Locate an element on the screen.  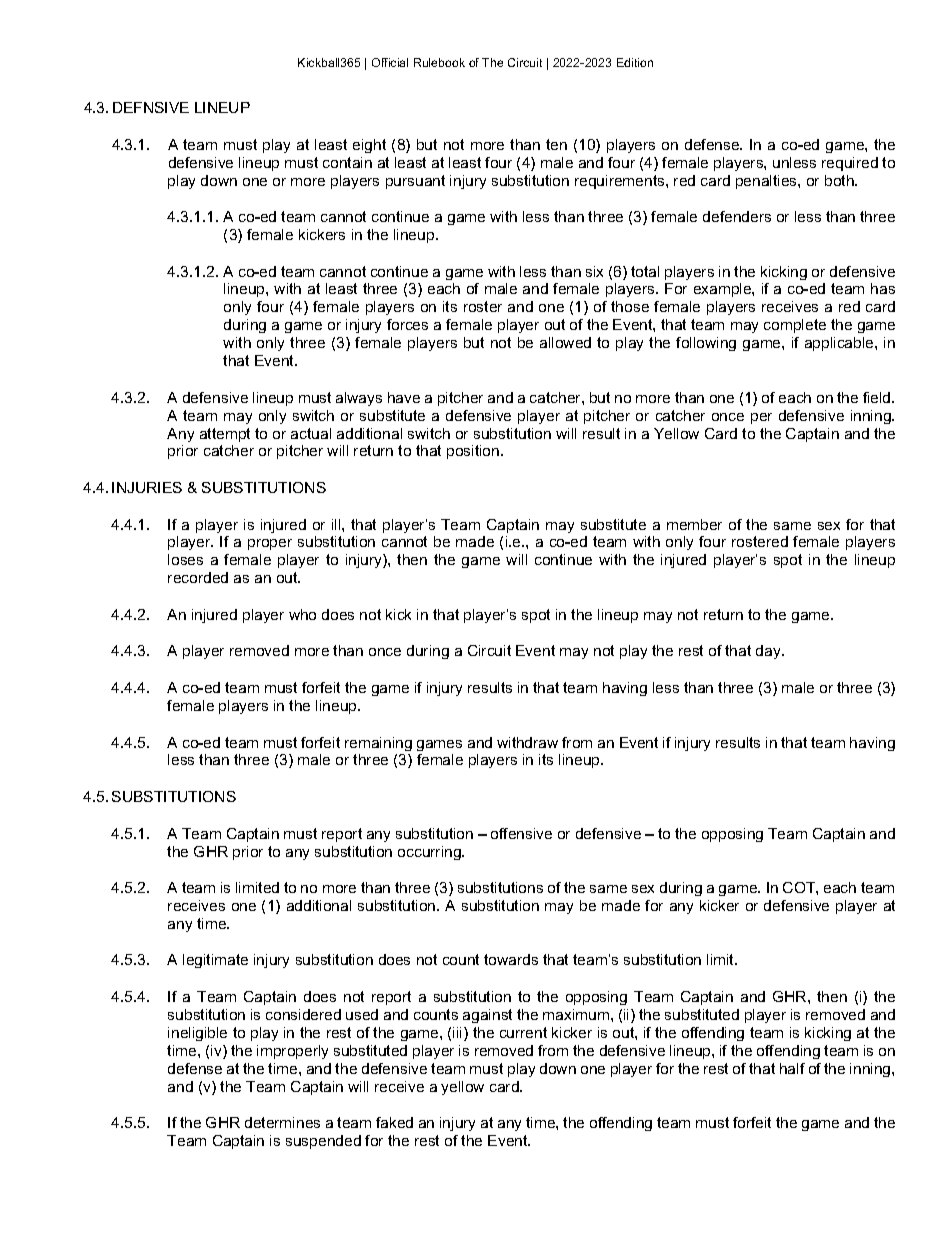
determines is located at coordinates (282, 1122).
